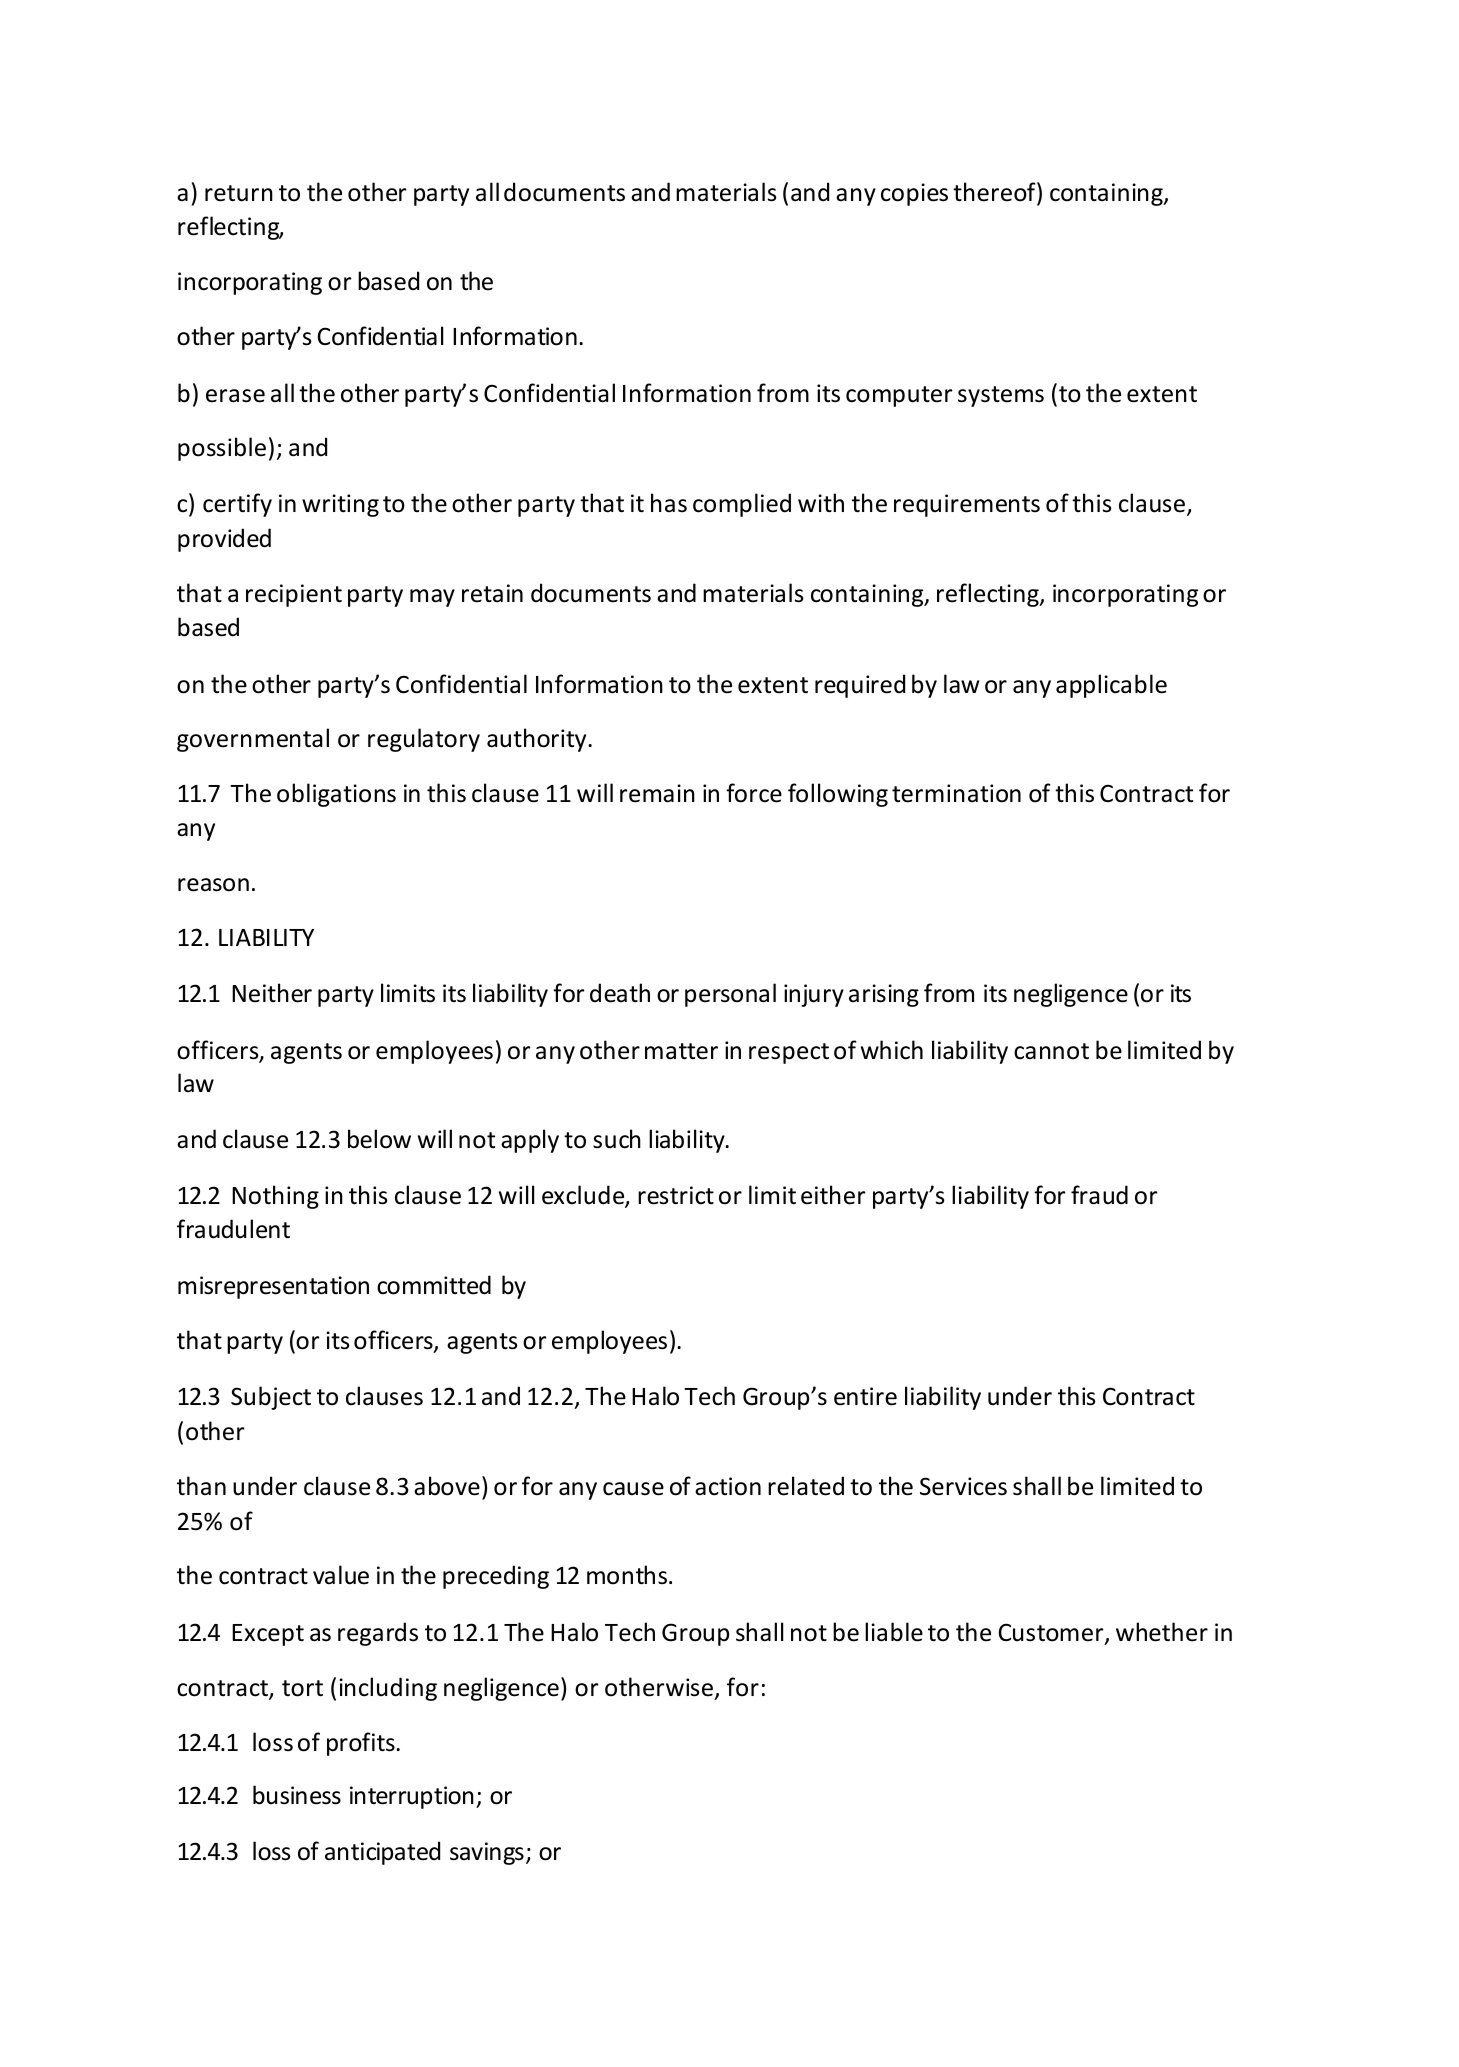 Image resolution: width=1459 pixels, height=2067 pixels. What do you see at coordinates (239, 193) in the screenshot?
I see `return` at bounding box center [239, 193].
